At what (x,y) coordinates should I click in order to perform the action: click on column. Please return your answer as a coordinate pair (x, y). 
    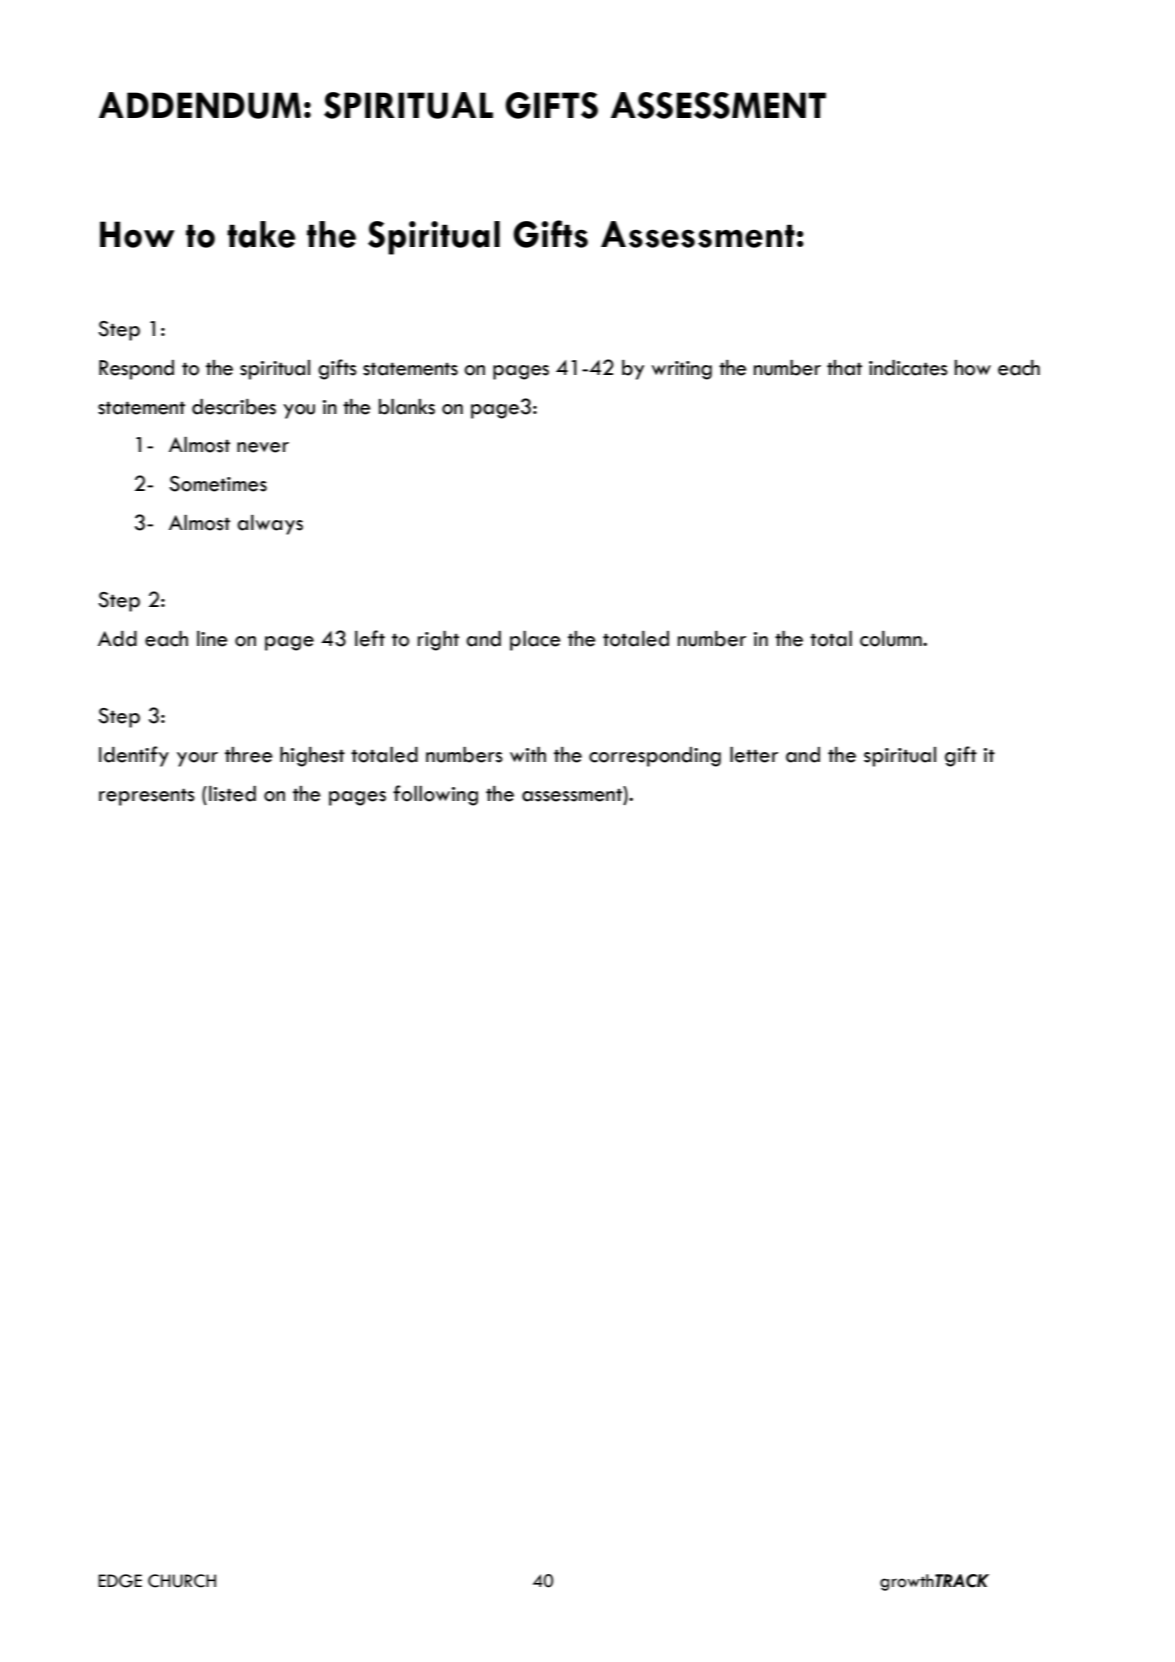
    Looking at the image, I should click on (892, 638).
